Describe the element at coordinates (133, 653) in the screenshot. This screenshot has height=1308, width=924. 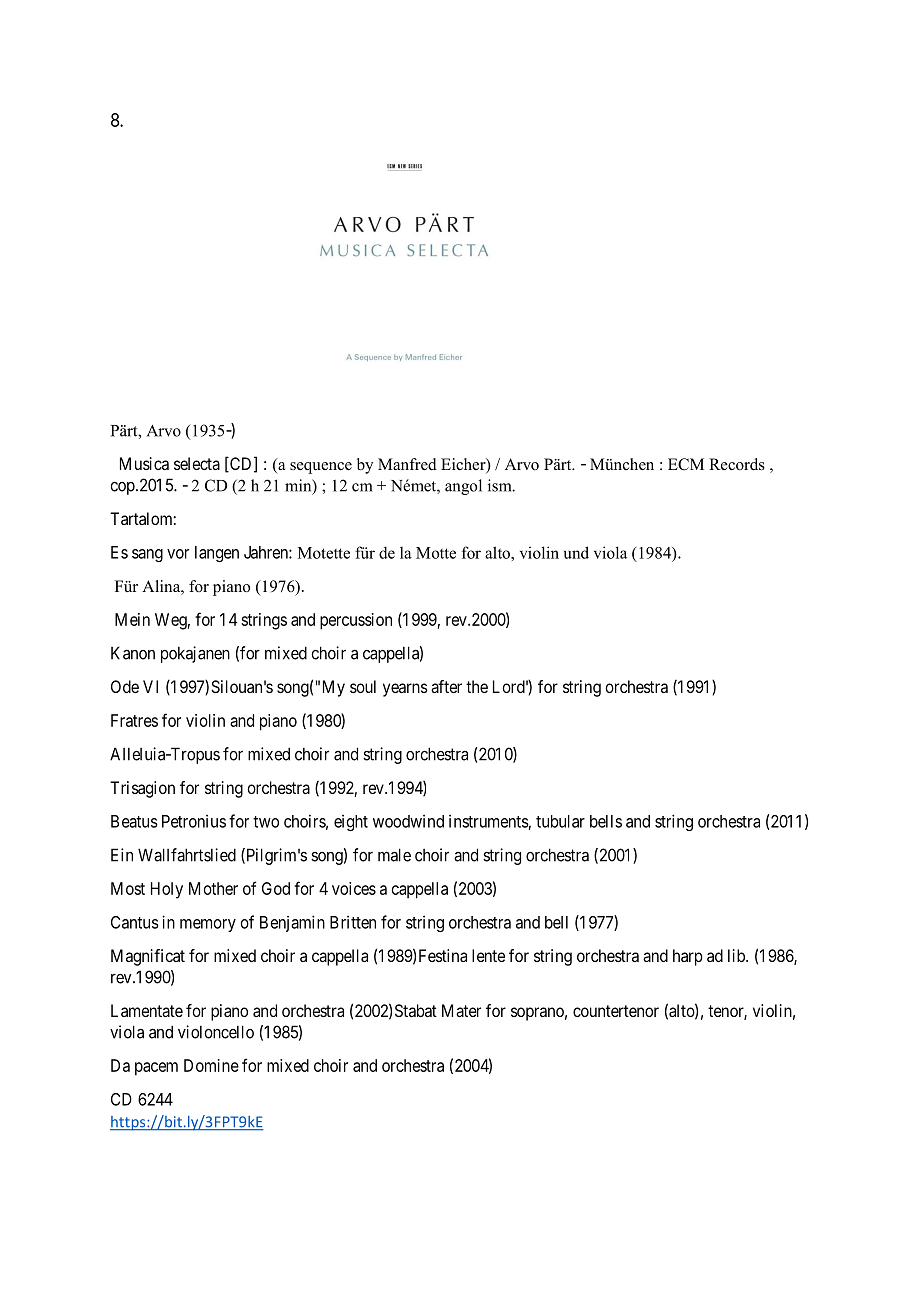
I see `Kanon` at that location.
